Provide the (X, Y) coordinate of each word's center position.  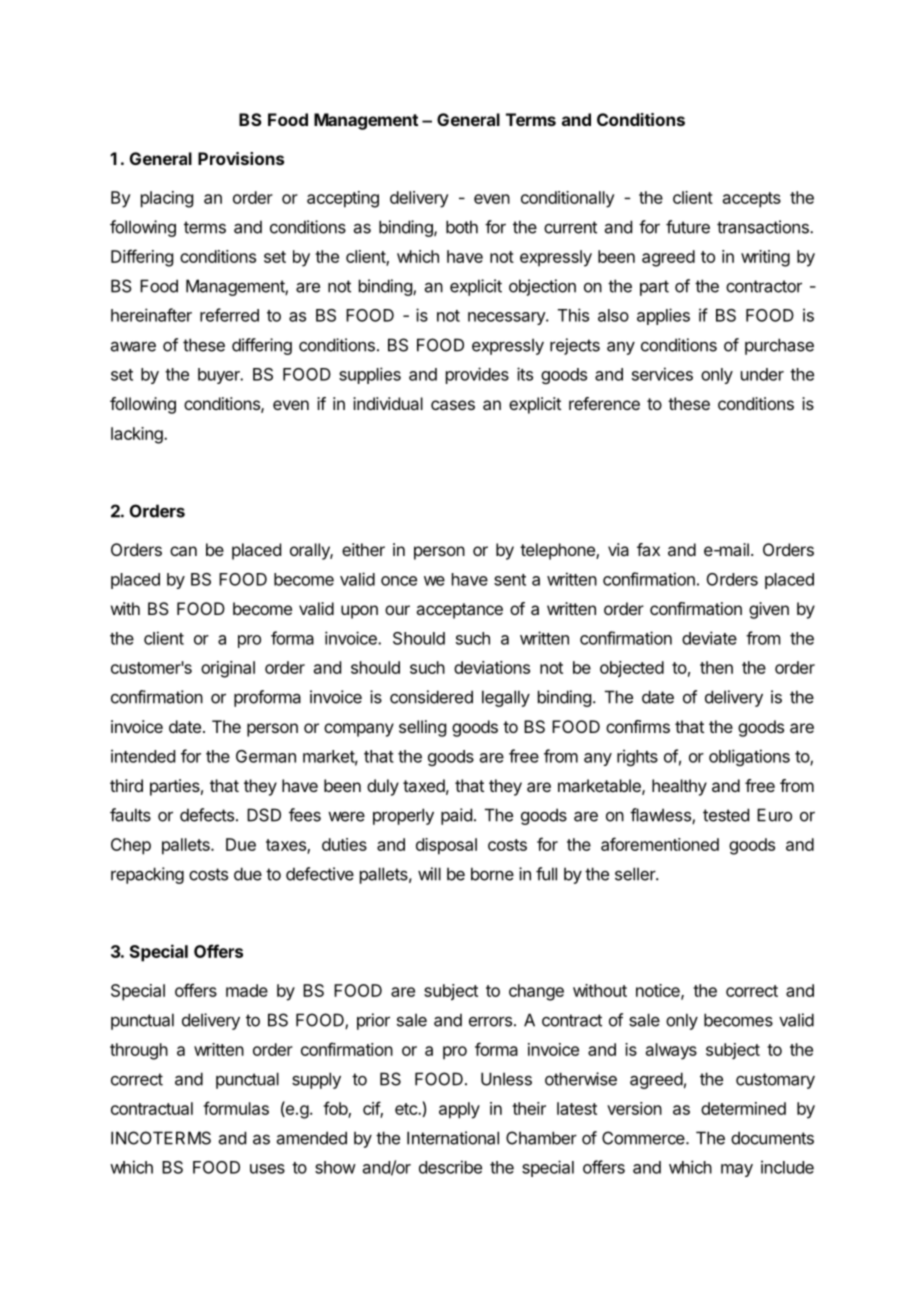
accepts (752, 200)
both (462, 227)
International (453, 1138)
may (737, 1170)
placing (167, 199)
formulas (236, 1108)
